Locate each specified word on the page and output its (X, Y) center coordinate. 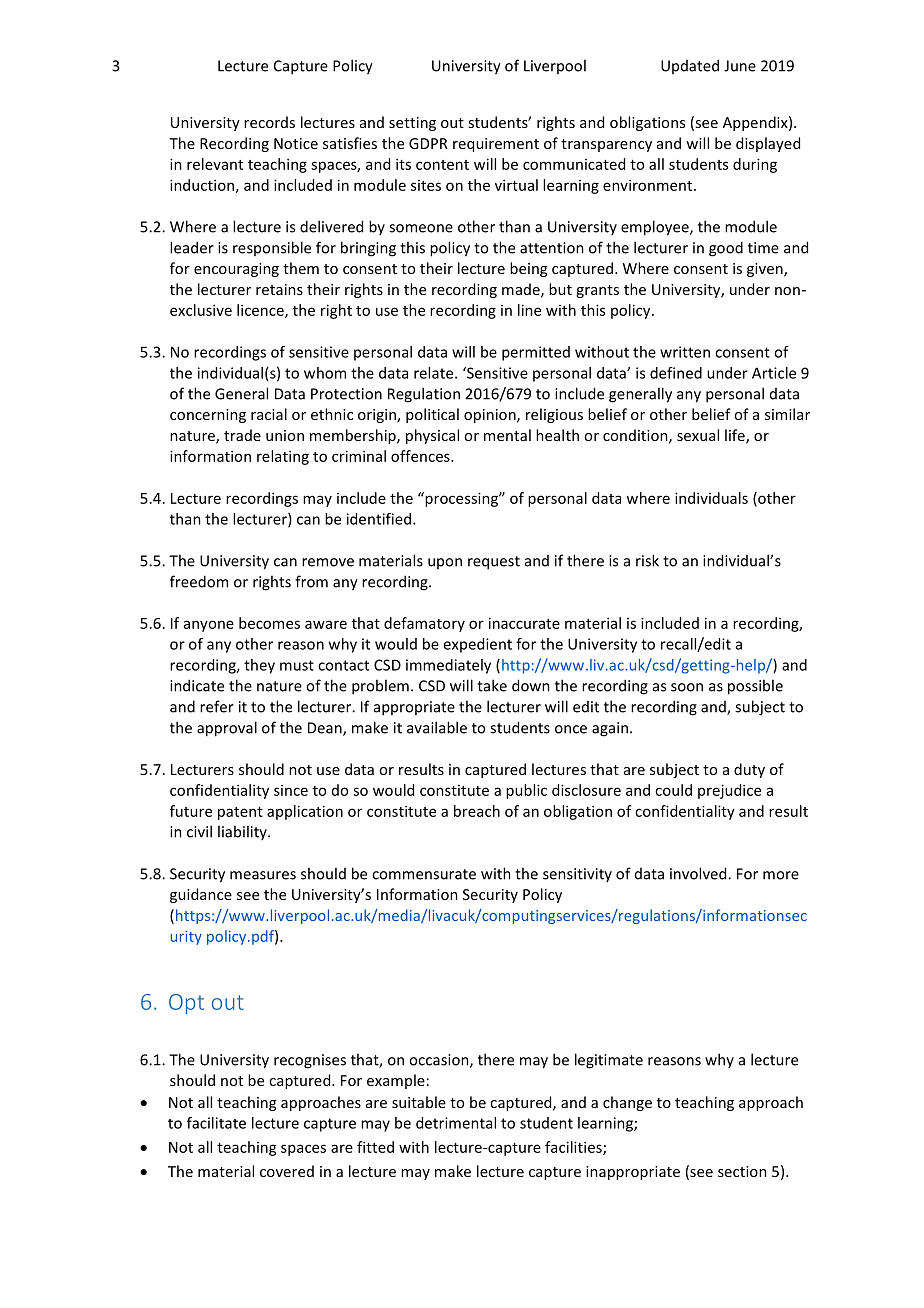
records (269, 122)
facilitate (216, 1123)
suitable (419, 1102)
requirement (496, 145)
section (742, 1171)
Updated (690, 66)
